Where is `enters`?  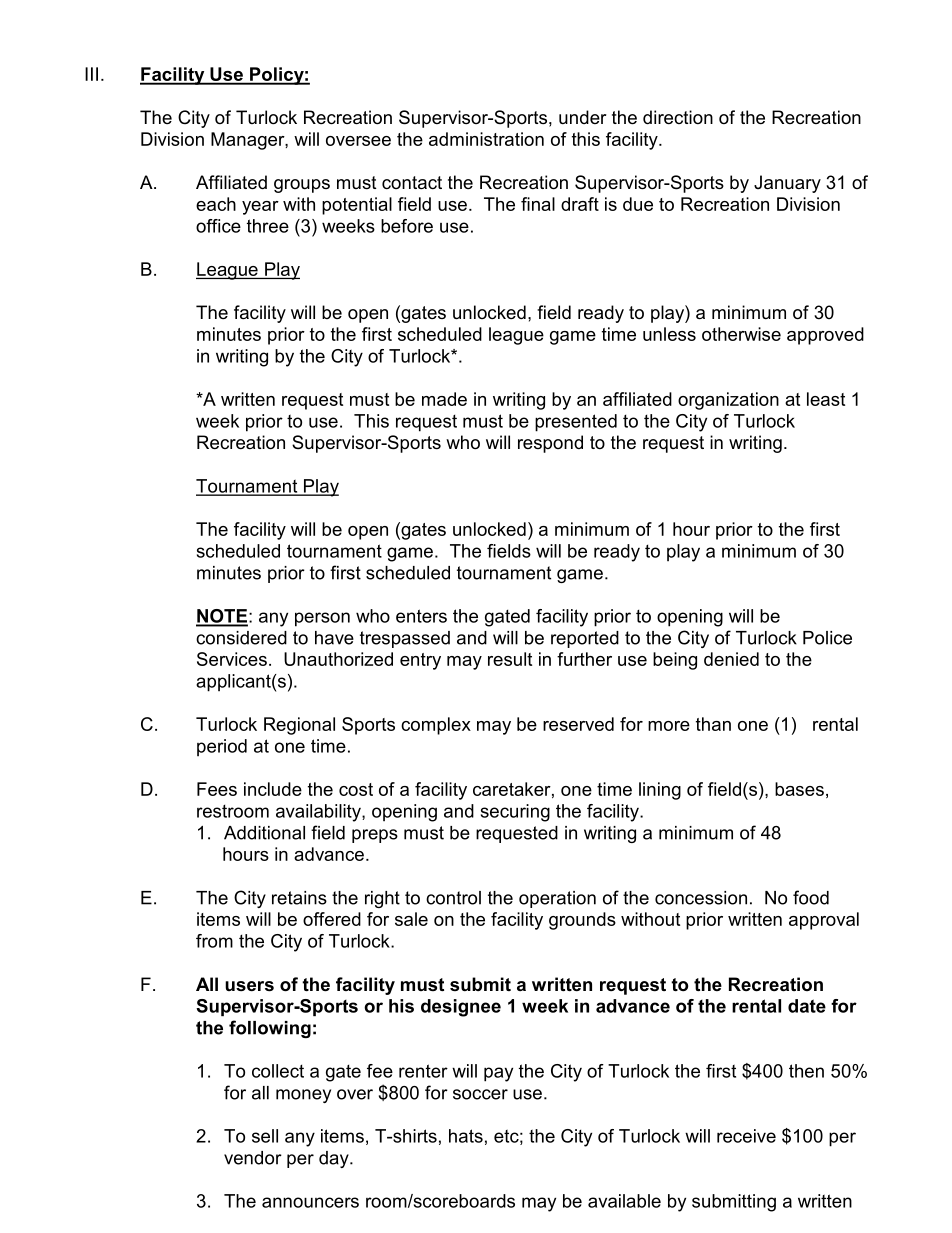
enters is located at coordinates (421, 616).
